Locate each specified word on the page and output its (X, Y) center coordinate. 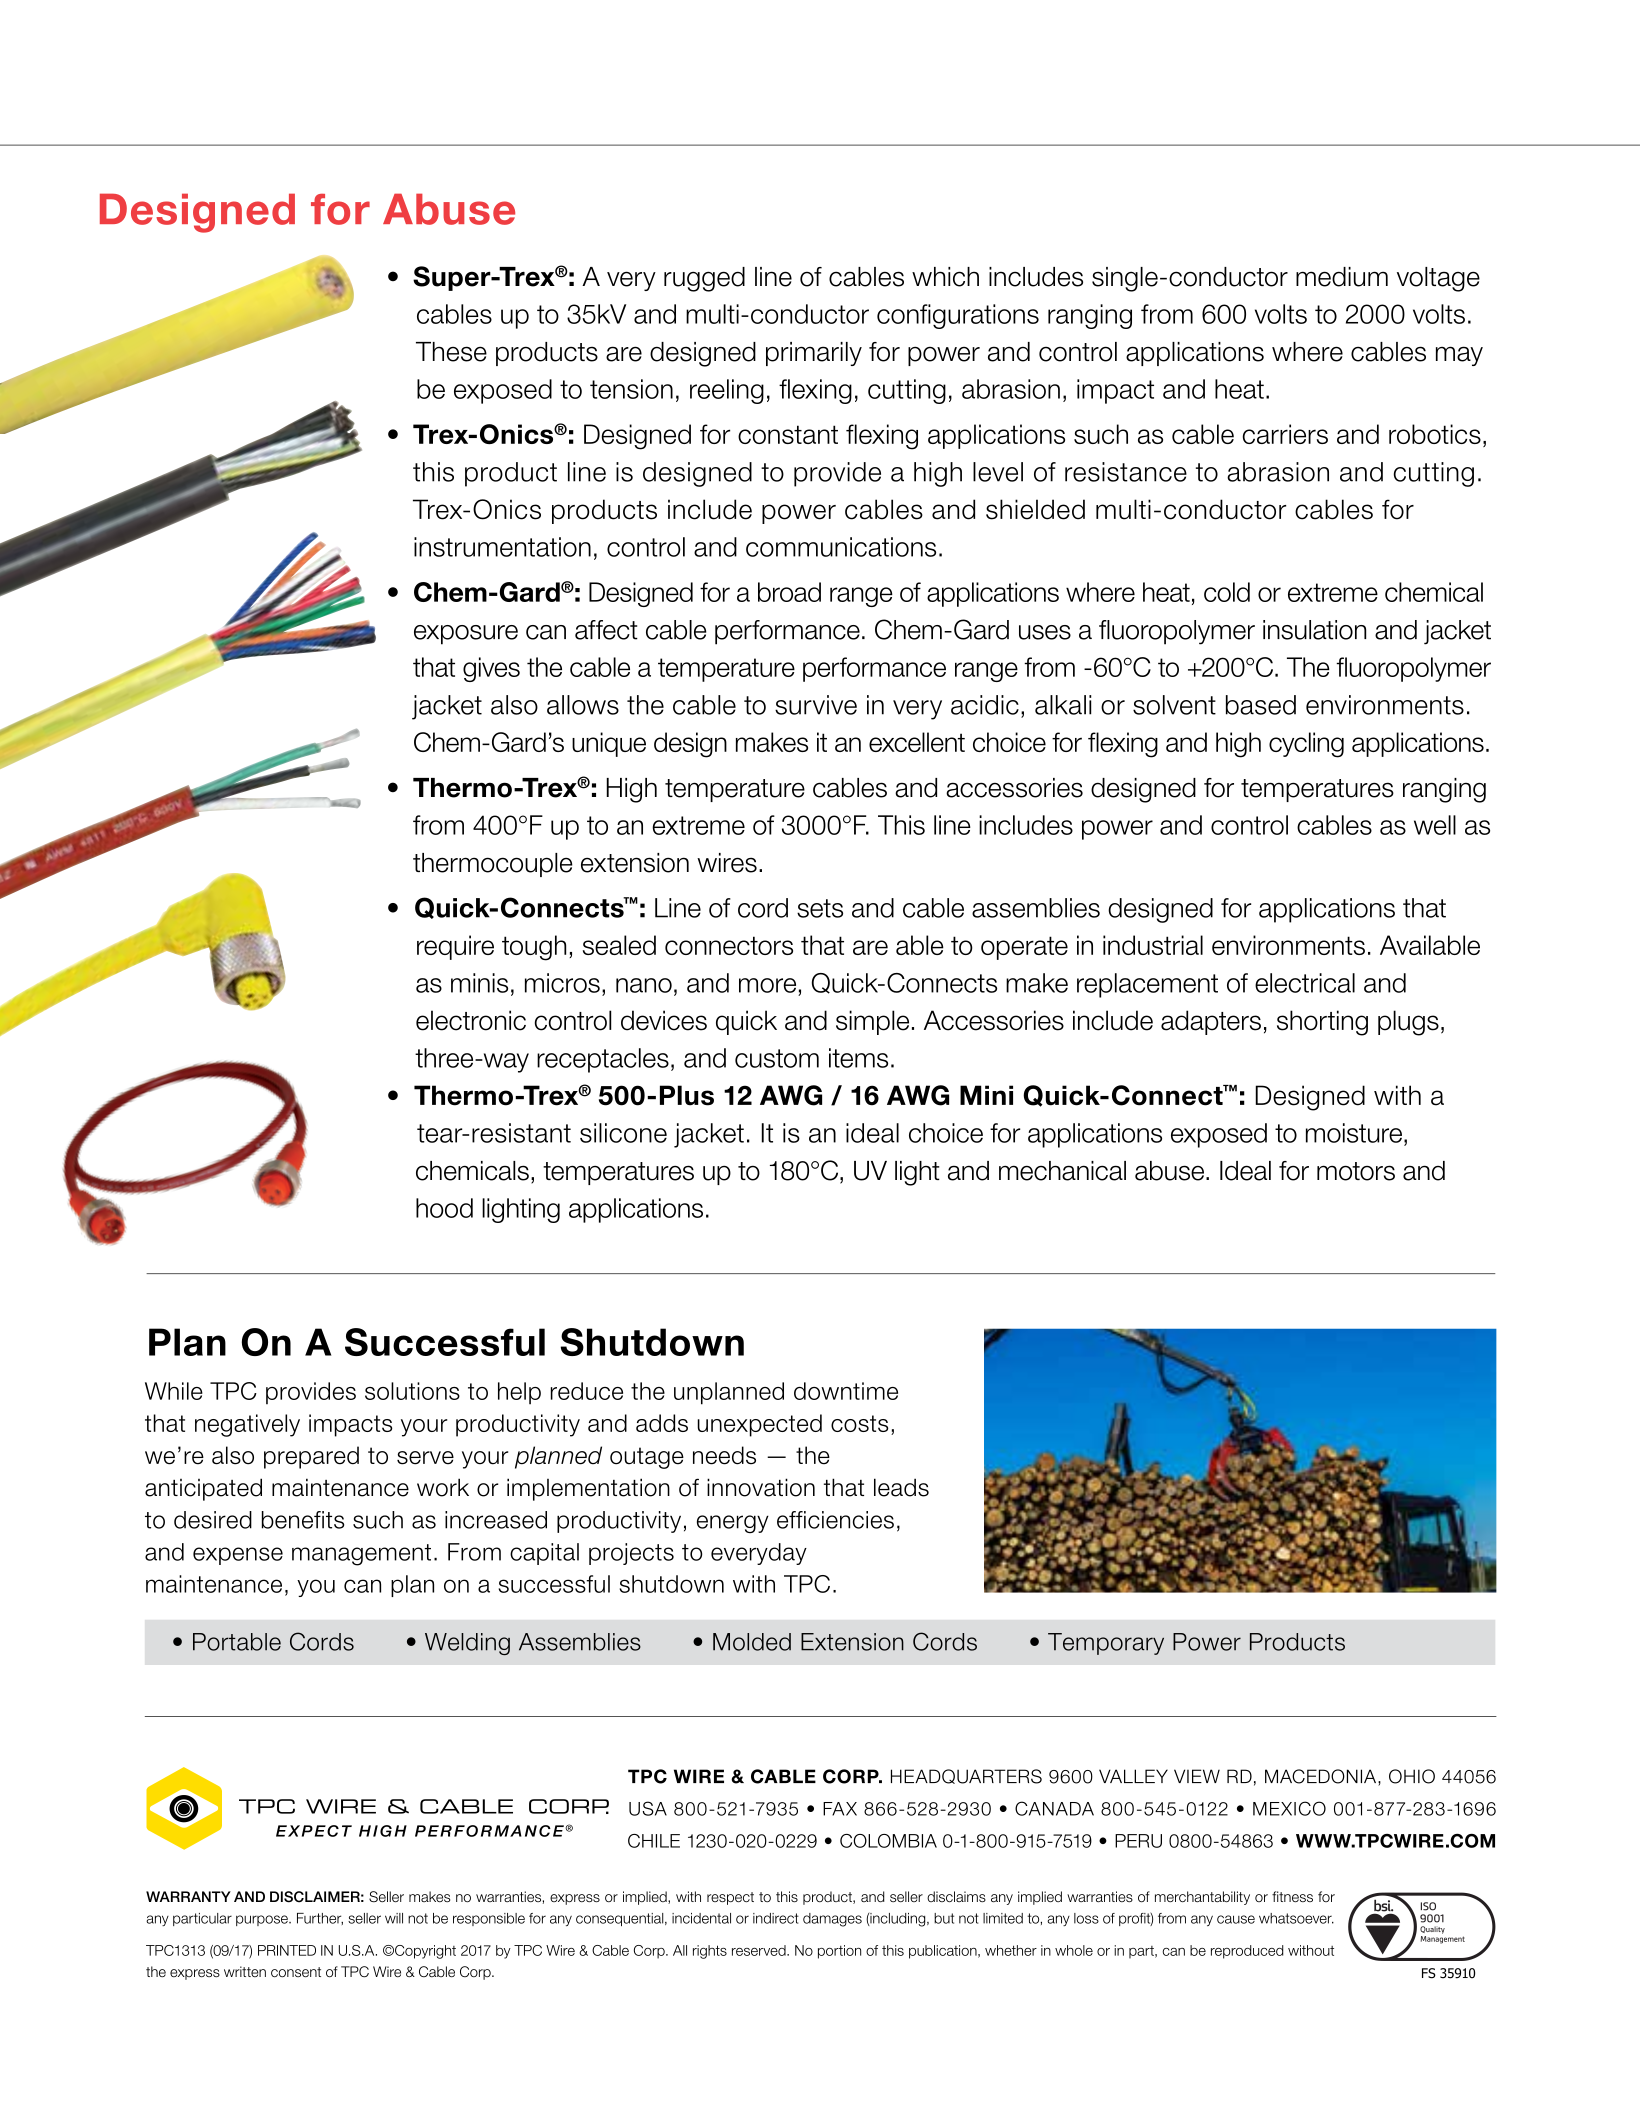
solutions (412, 1391)
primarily (814, 354)
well (1435, 825)
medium (1342, 277)
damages (832, 1920)
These (451, 352)
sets (820, 908)
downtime (846, 1391)
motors (1356, 1171)
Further (320, 1919)
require (455, 947)
